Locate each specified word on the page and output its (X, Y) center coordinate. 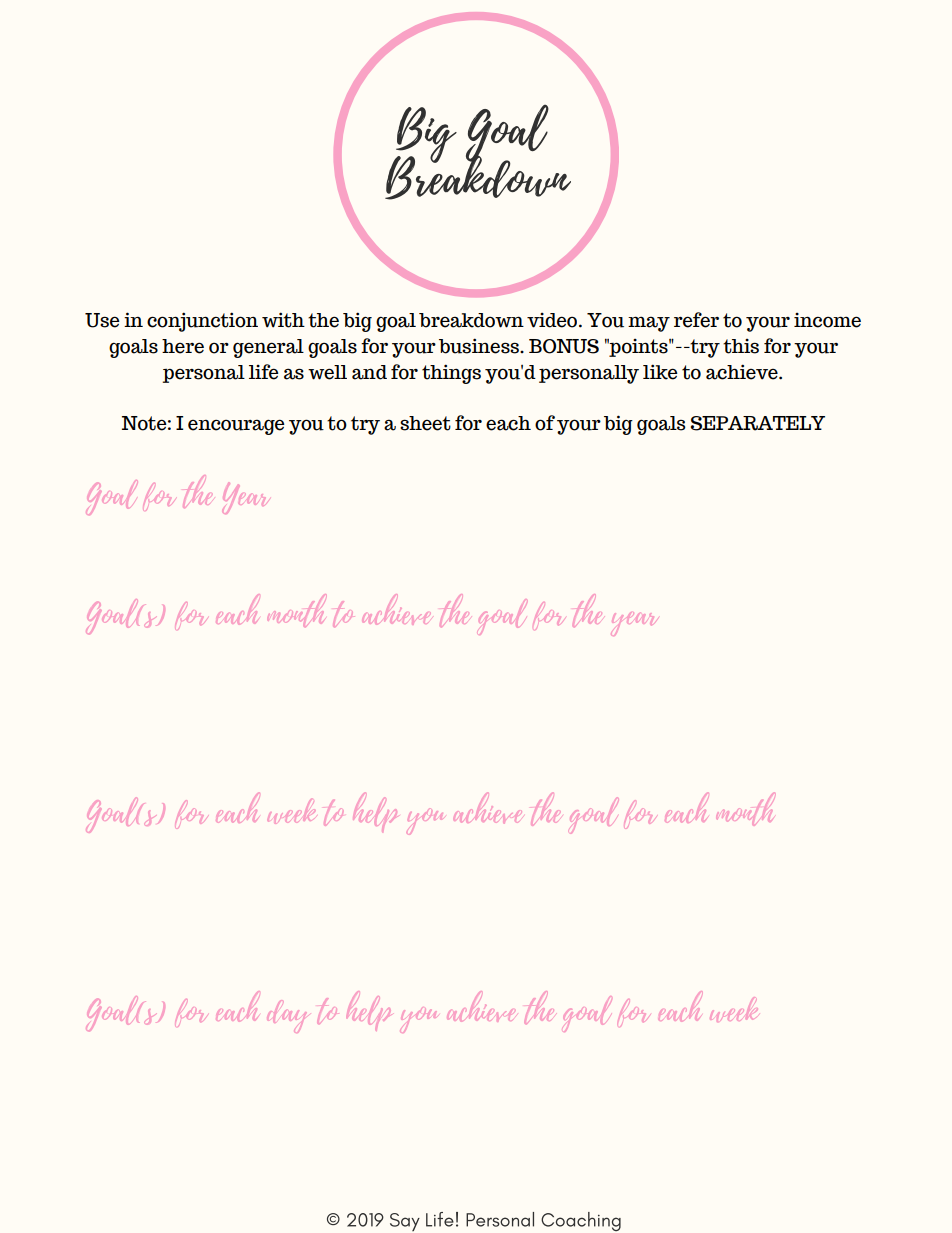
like (660, 372)
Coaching (581, 1221)
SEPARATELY (758, 423)
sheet (425, 423)
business (480, 346)
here (183, 346)
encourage (236, 427)
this (741, 346)
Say (405, 1222)
